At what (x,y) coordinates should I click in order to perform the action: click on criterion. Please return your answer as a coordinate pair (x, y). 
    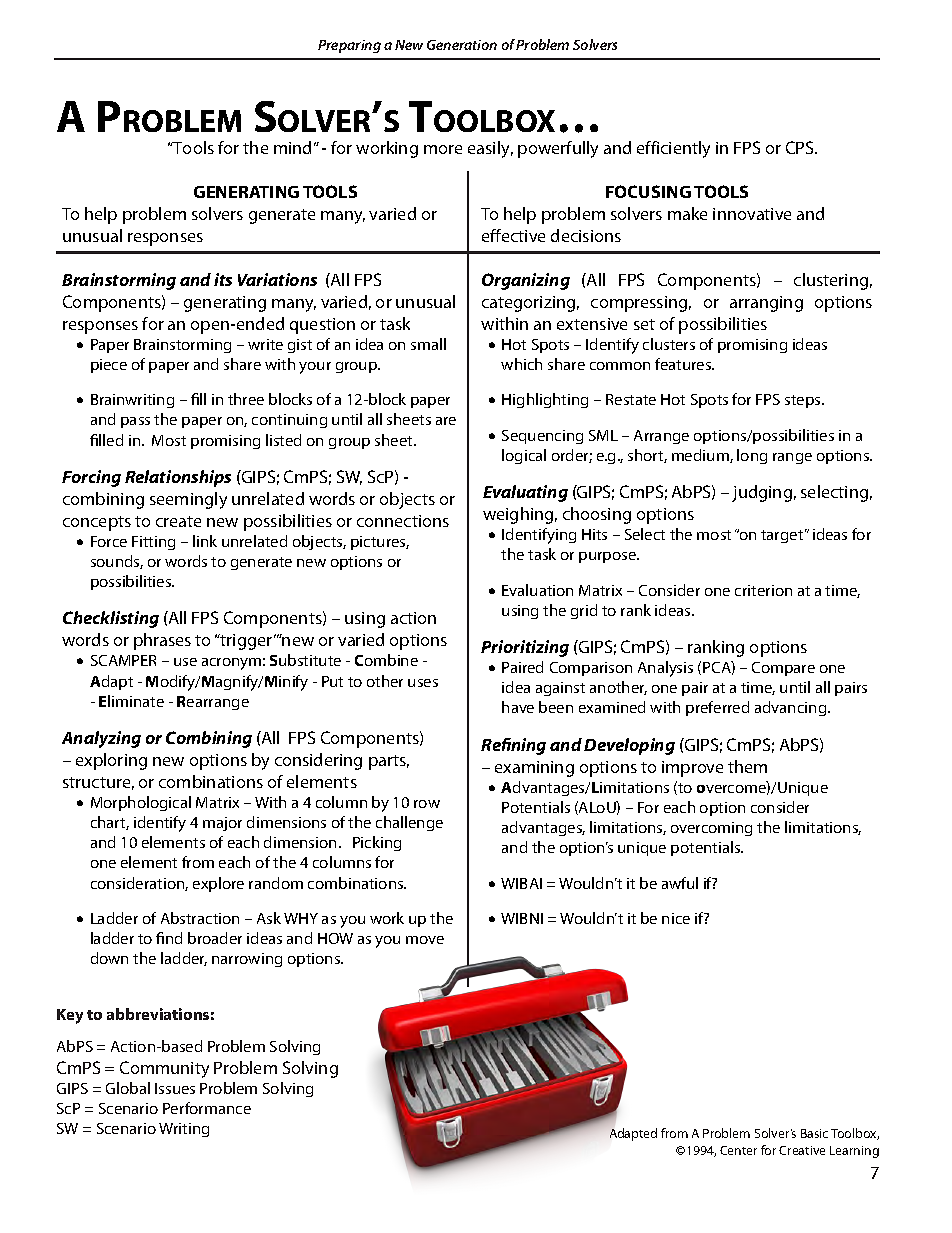
    Looking at the image, I should click on (763, 590).
